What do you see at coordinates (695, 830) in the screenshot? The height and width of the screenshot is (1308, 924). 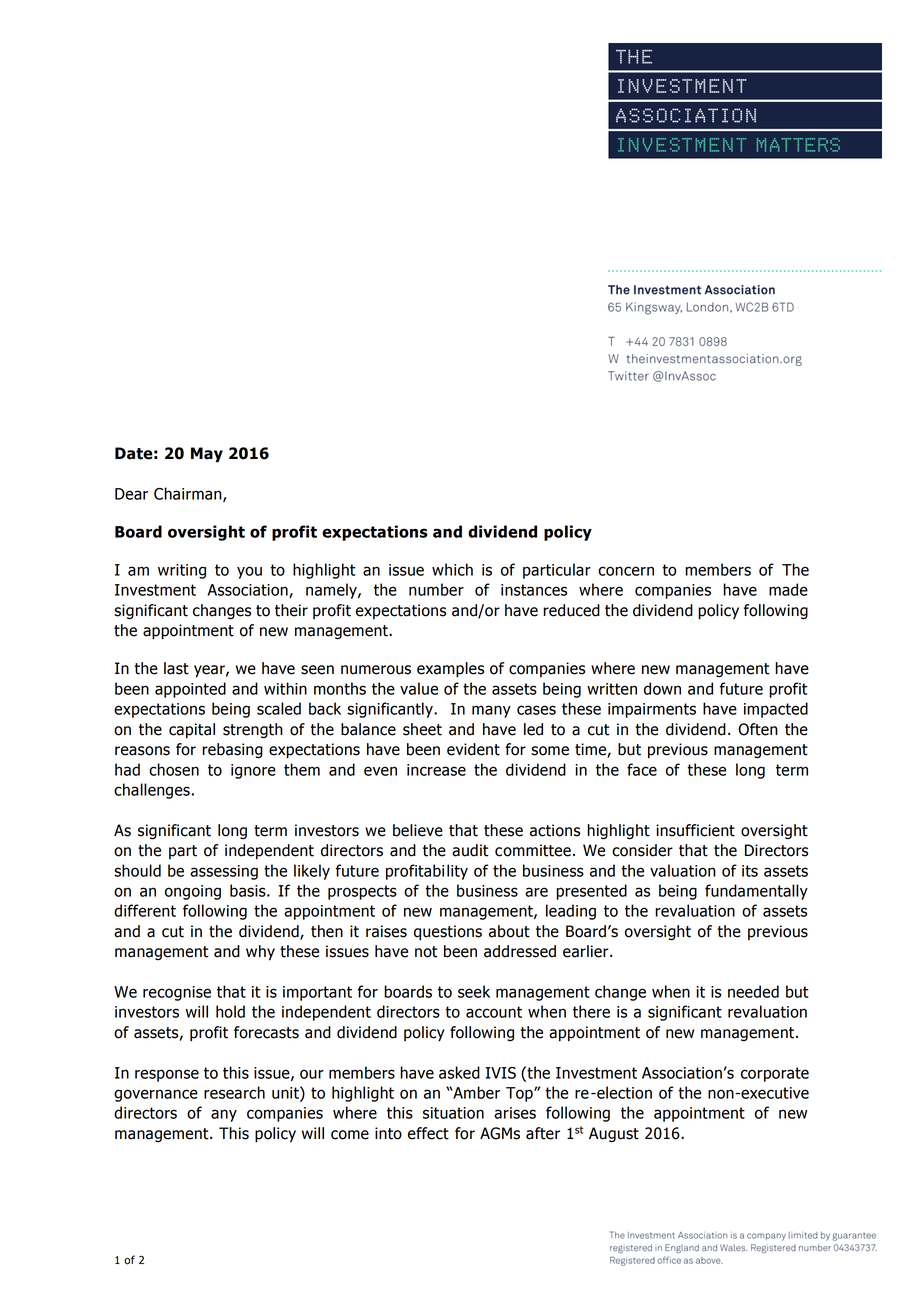 I see `insufficient` at bounding box center [695, 830].
